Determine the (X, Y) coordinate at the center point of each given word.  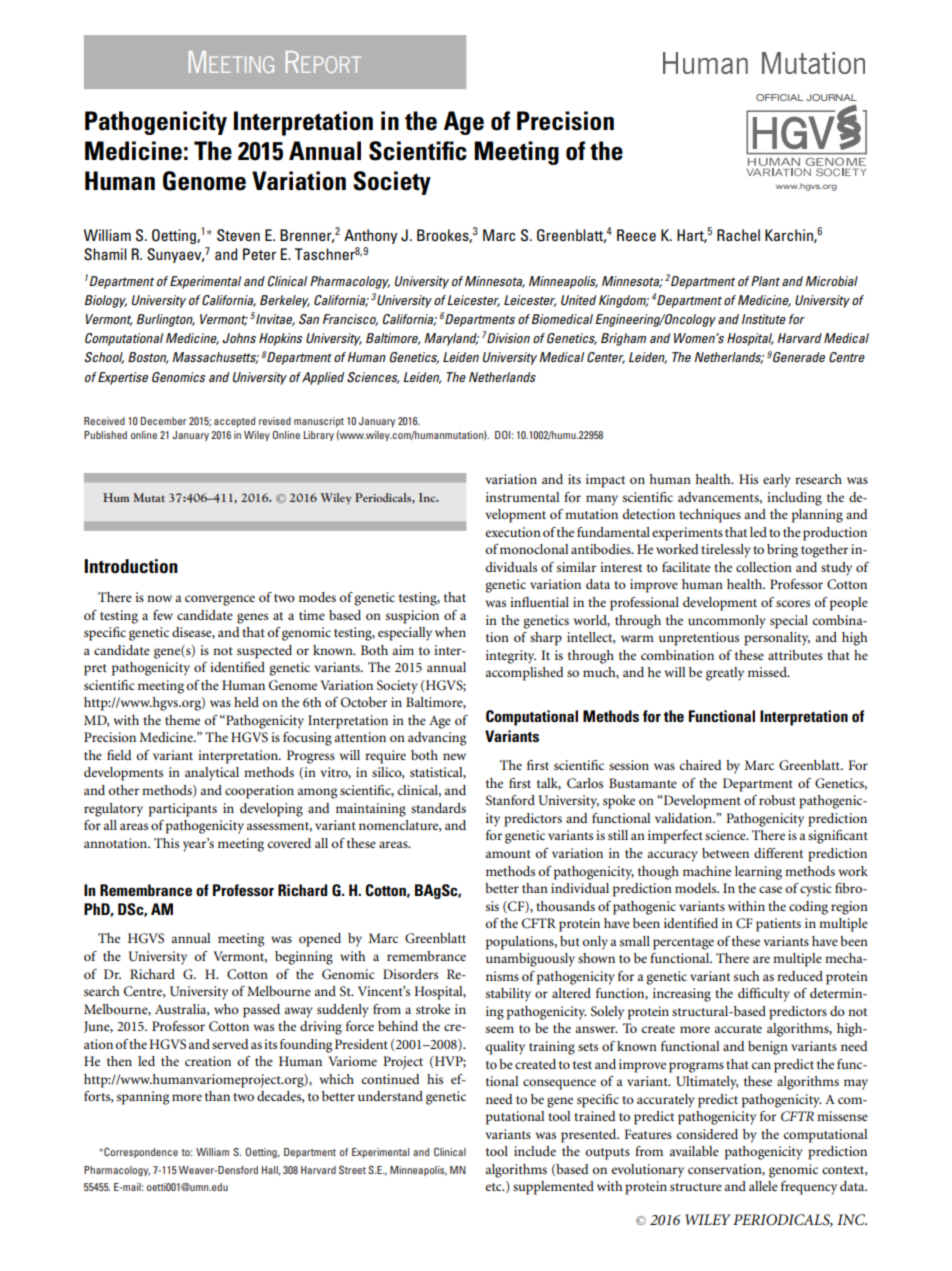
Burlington (166, 320)
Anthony (371, 236)
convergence (220, 600)
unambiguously (530, 960)
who (226, 1009)
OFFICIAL (780, 97)
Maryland (451, 339)
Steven (238, 235)
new (454, 756)
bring (782, 551)
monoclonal (534, 549)
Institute (764, 319)
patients (778, 925)
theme (182, 720)
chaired (701, 765)
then (119, 1061)
